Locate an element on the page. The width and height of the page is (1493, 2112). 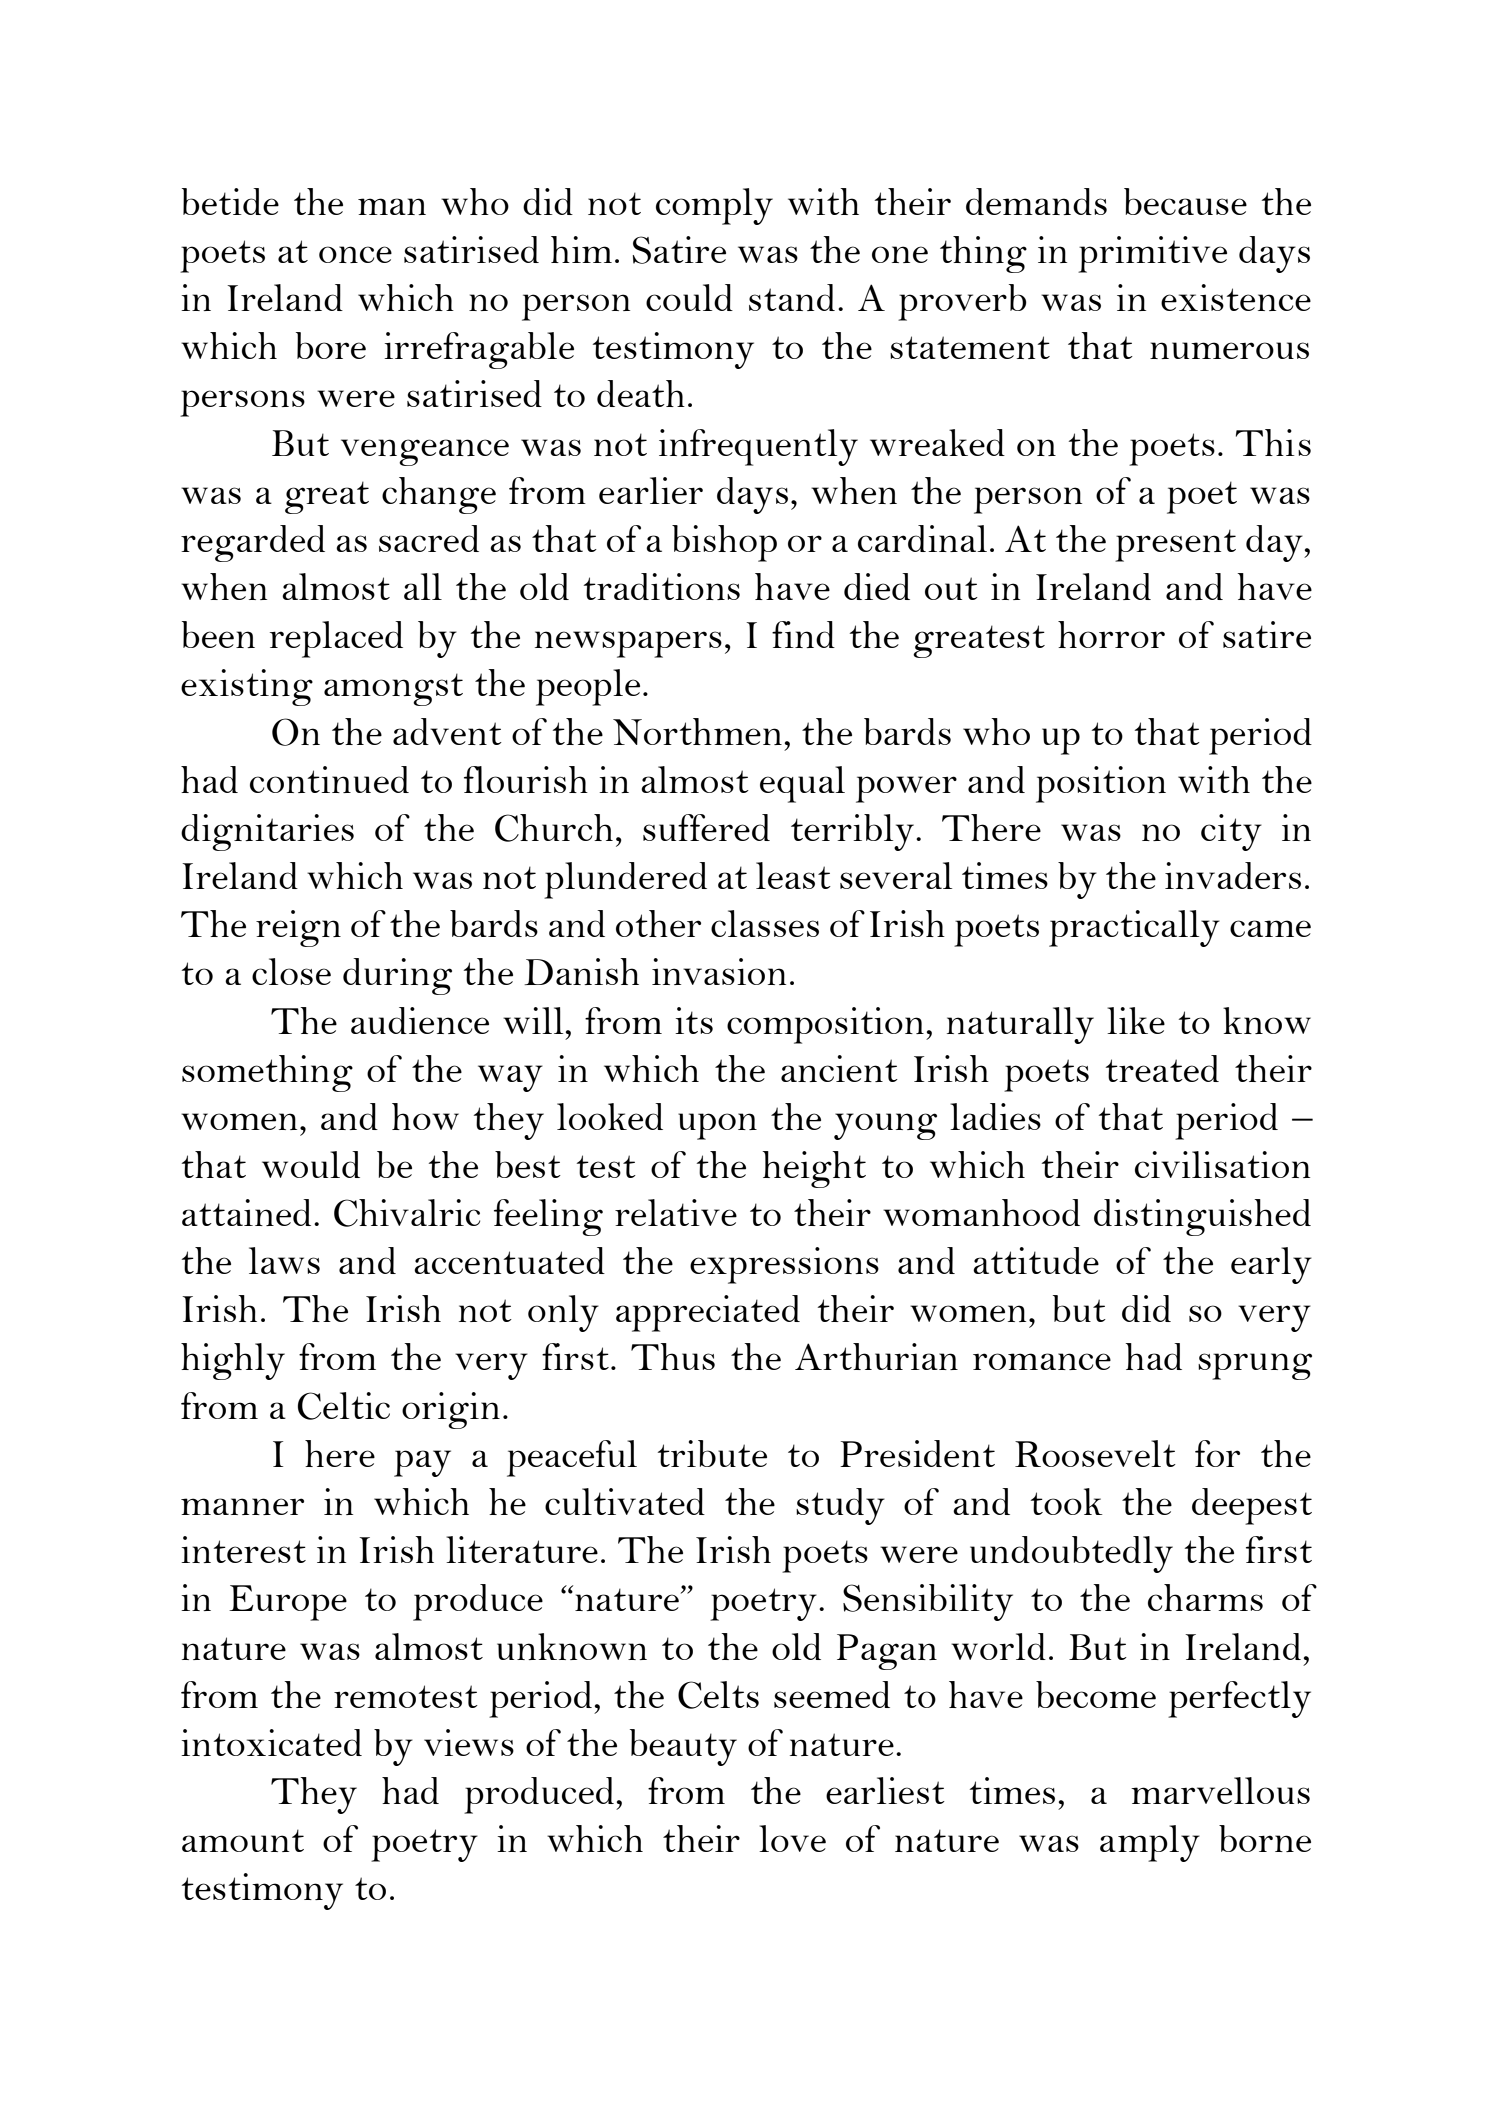
practically is located at coordinates (1134, 928).
